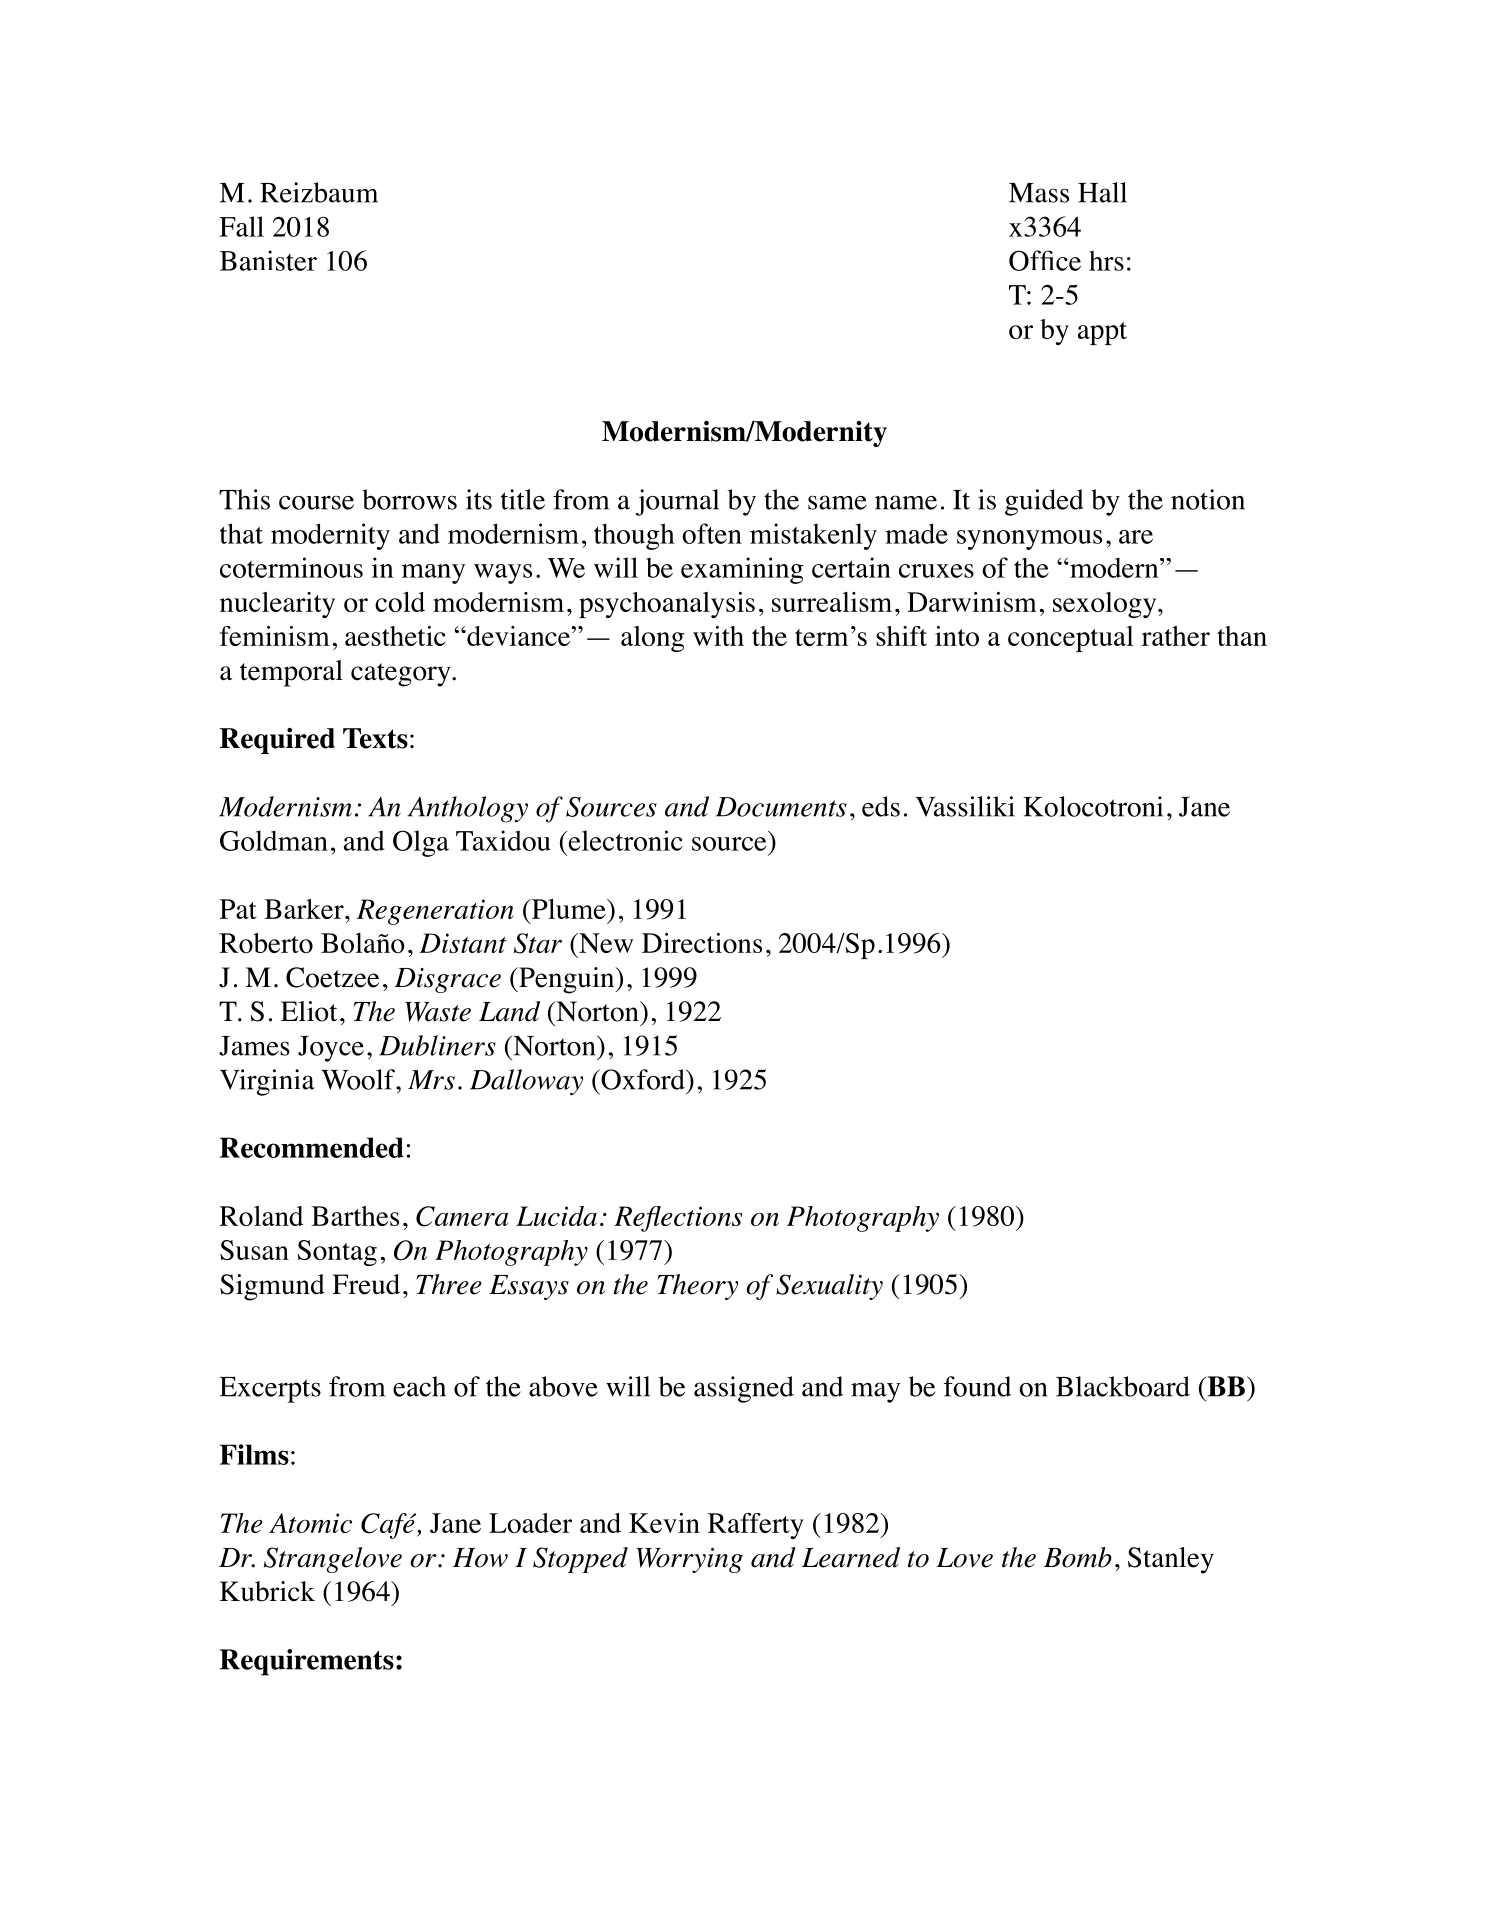 The height and width of the screenshot is (1930, 1491). Describe the element at coordinates (268, 260) in the screenshot. I see `Banister` at that location.
